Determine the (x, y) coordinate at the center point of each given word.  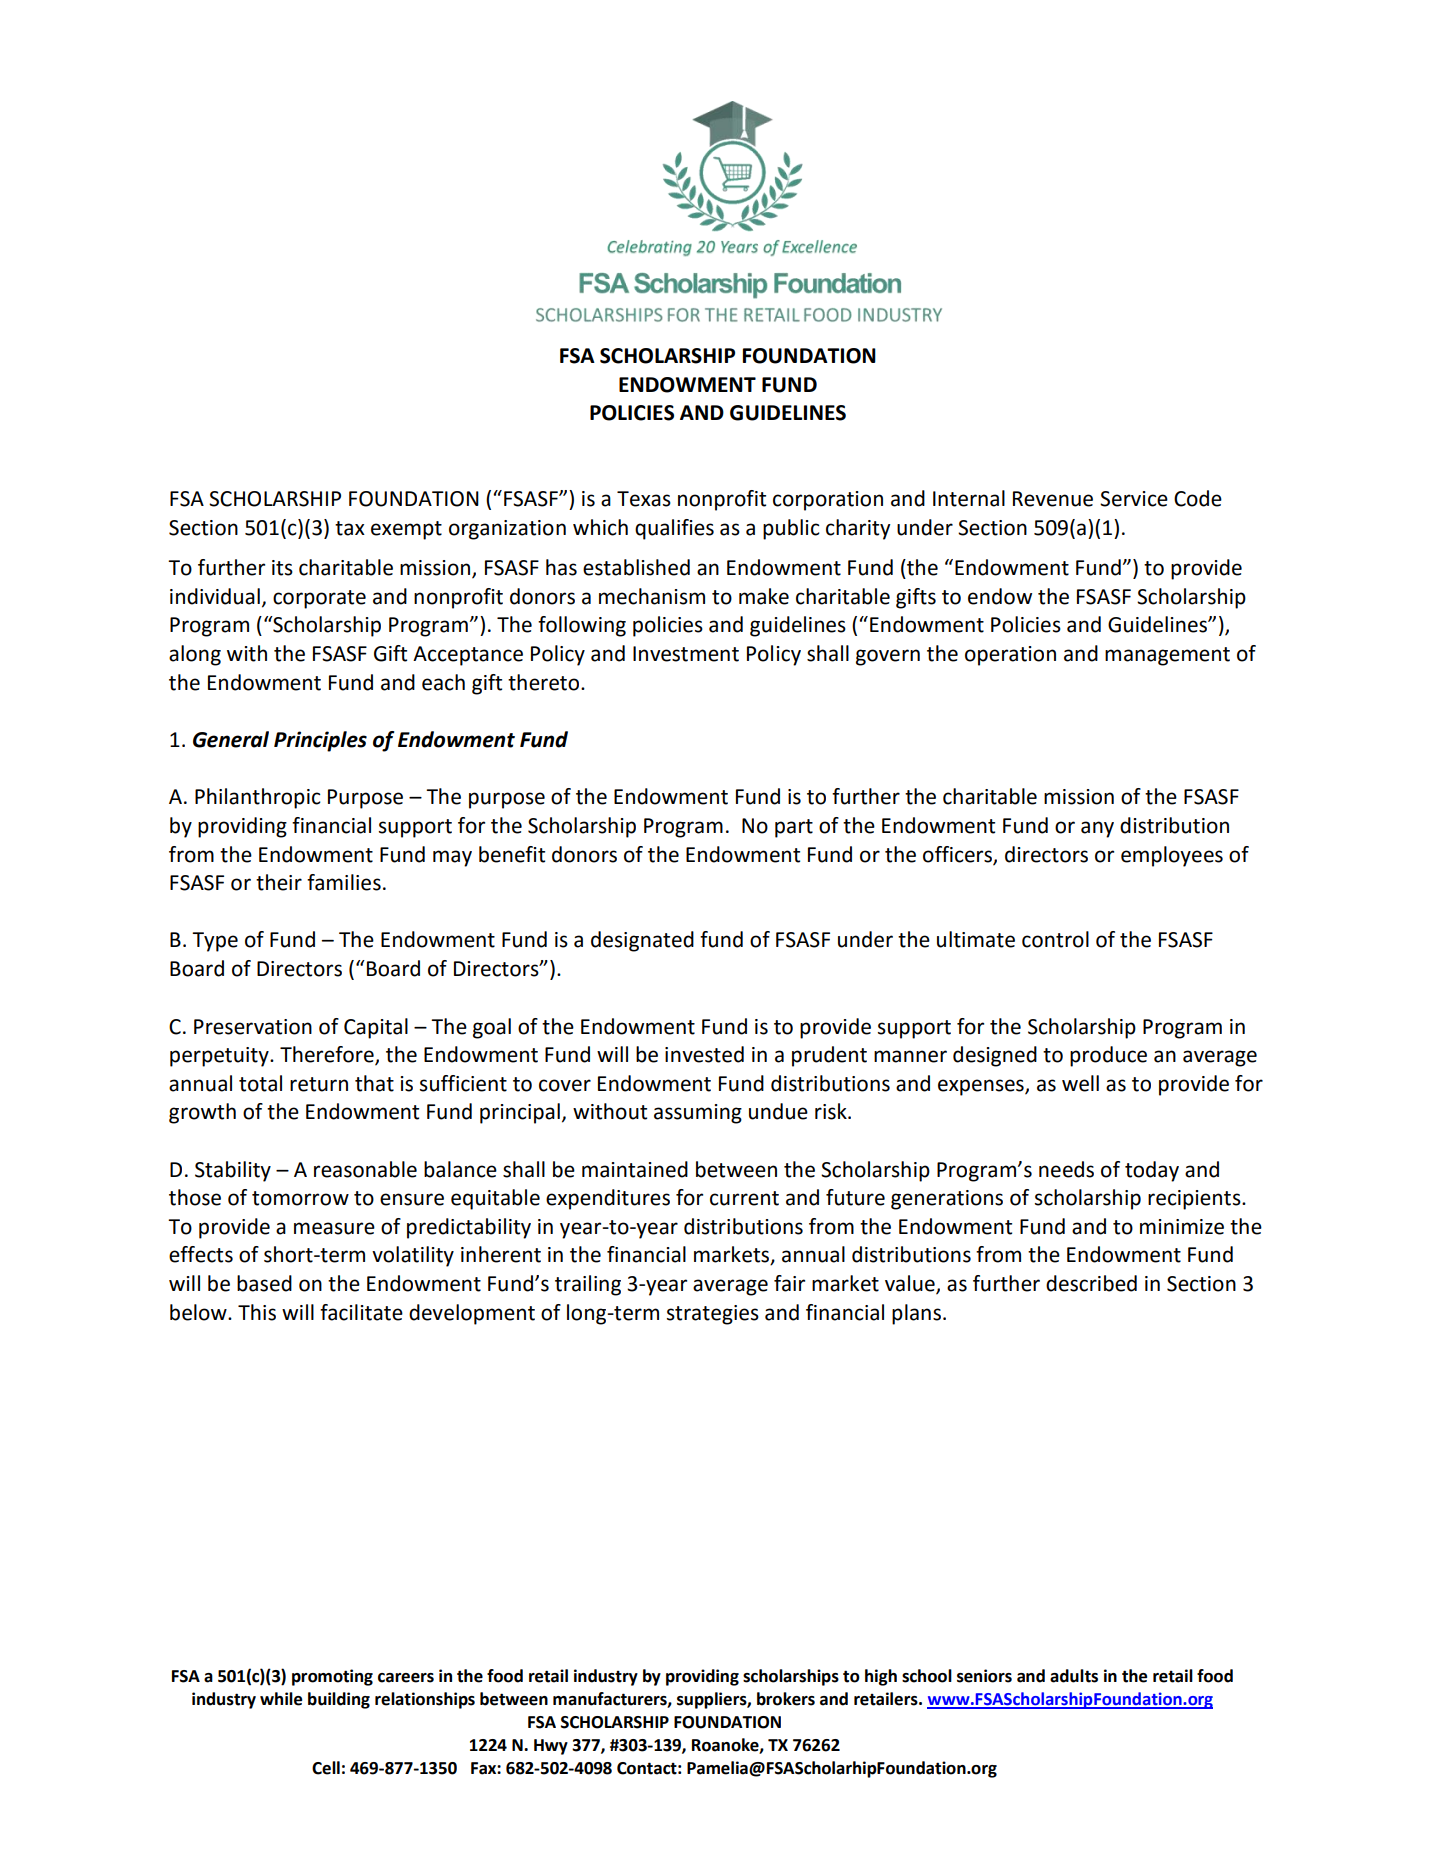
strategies (713, 1315)
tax (350, 528)
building (339, 1700)
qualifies (674, 529)
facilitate (361, 1312)
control (1055, 939)
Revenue (1053, 499)
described (1091, 1283)
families (344, 882)
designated (642, 941)
